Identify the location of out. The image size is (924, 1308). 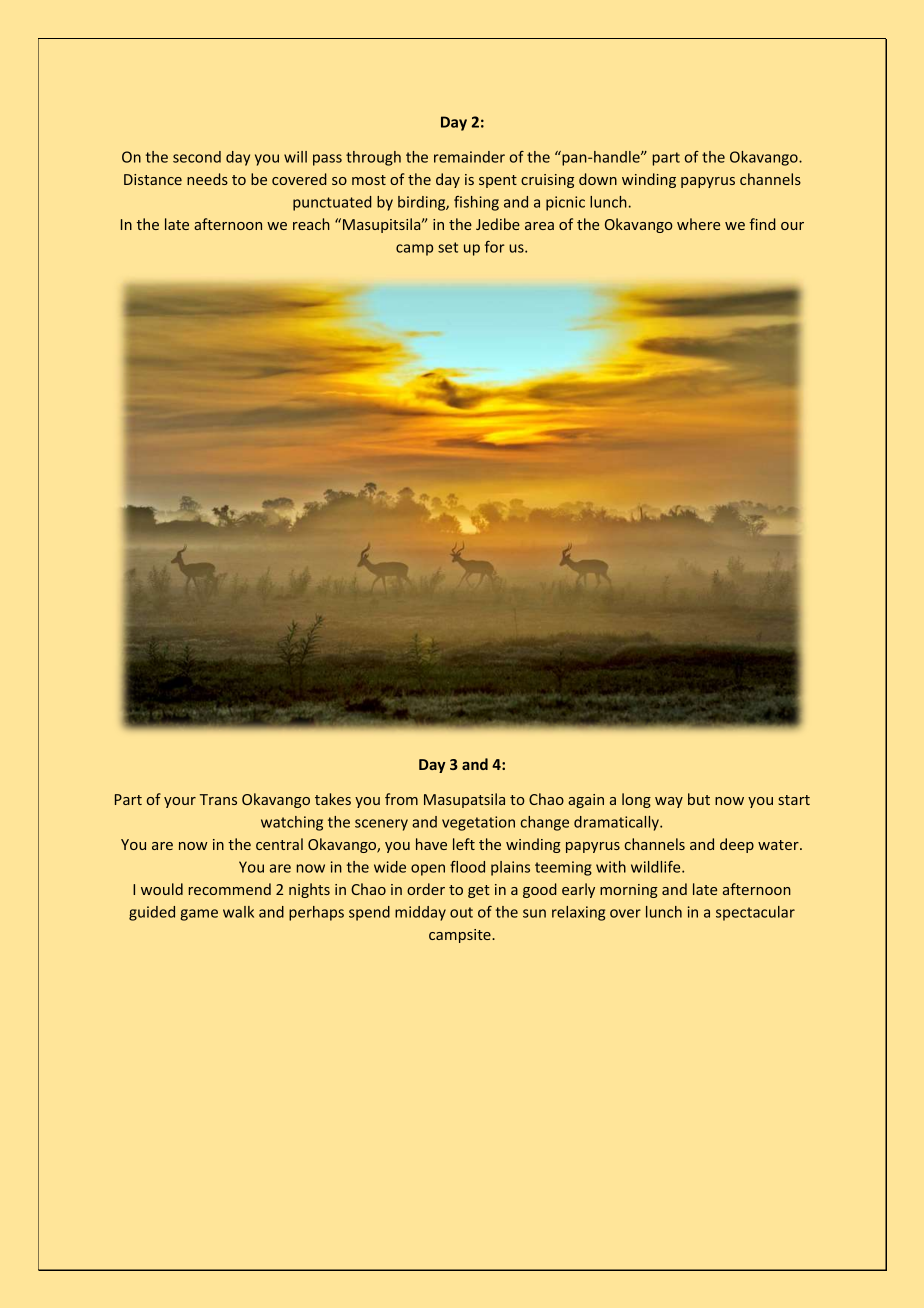
(461, 912).
